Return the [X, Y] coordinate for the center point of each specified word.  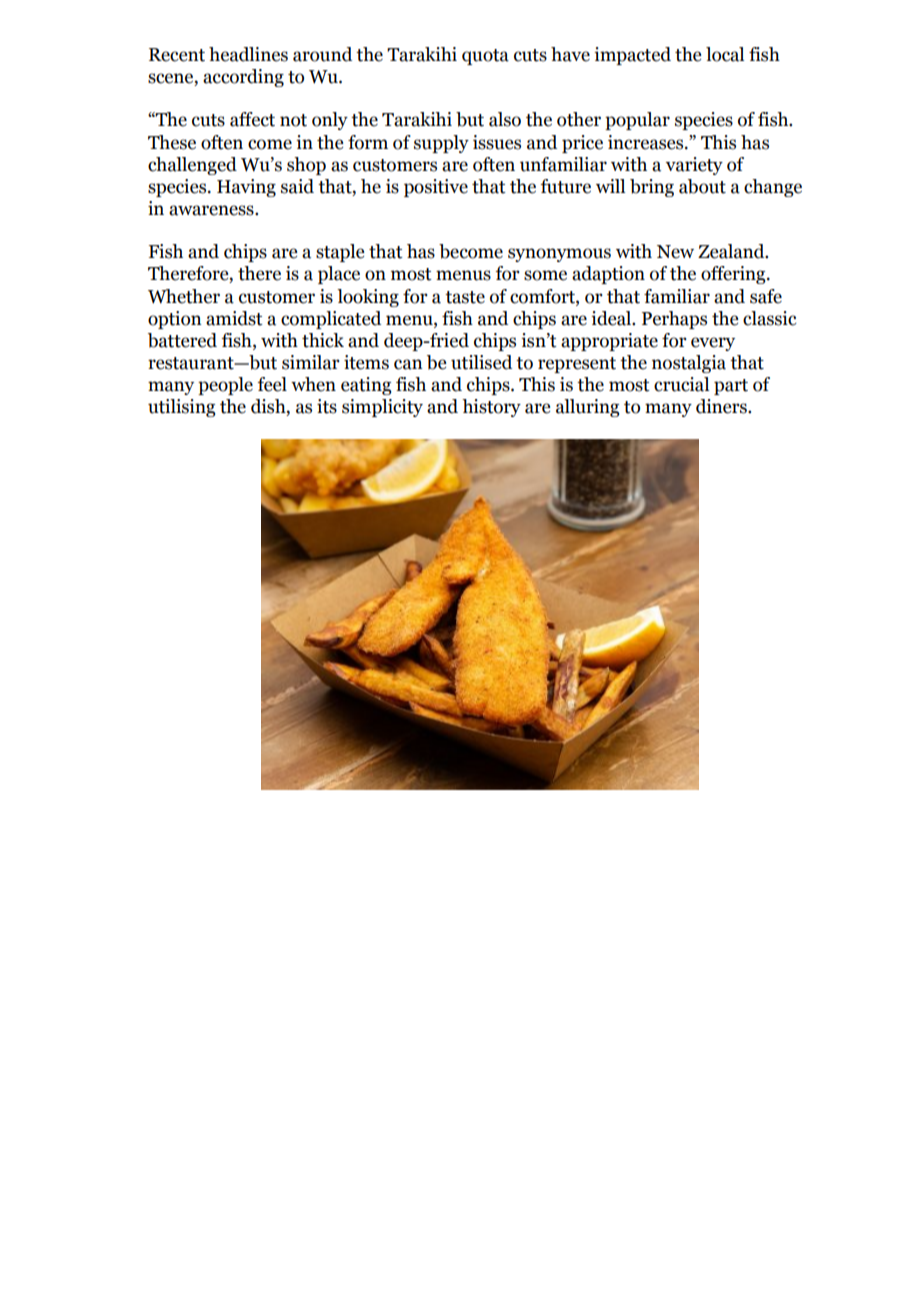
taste [465, 297]
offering [734, 275]
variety [694, 166]
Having [246, 188]
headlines [248, 54]
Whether [184, 296]
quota [485, 57]
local [725, 54]
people [225, 386]
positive [436, 188]
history [491, 408]
